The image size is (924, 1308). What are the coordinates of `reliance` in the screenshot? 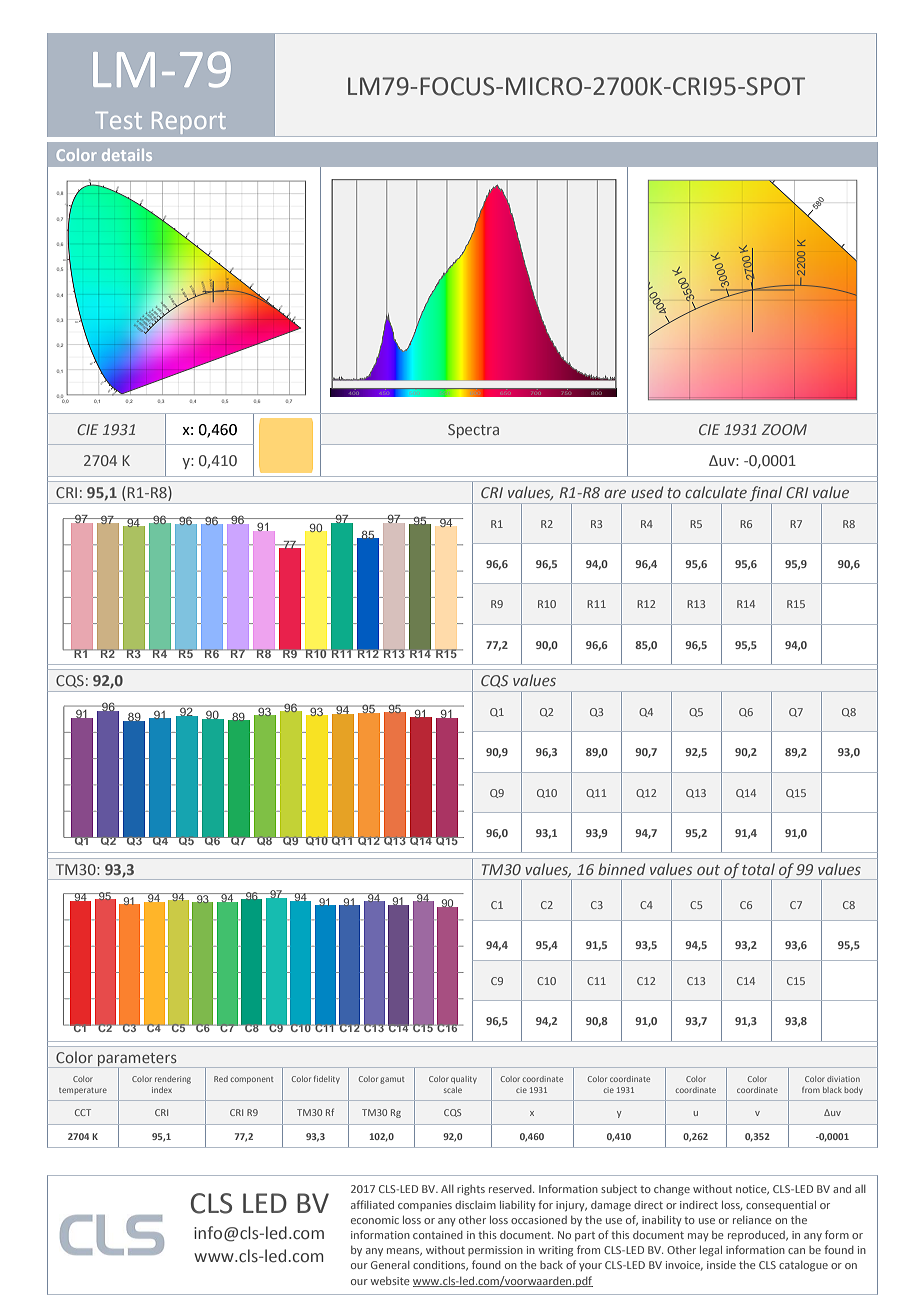 It's located at (752, 1220).
